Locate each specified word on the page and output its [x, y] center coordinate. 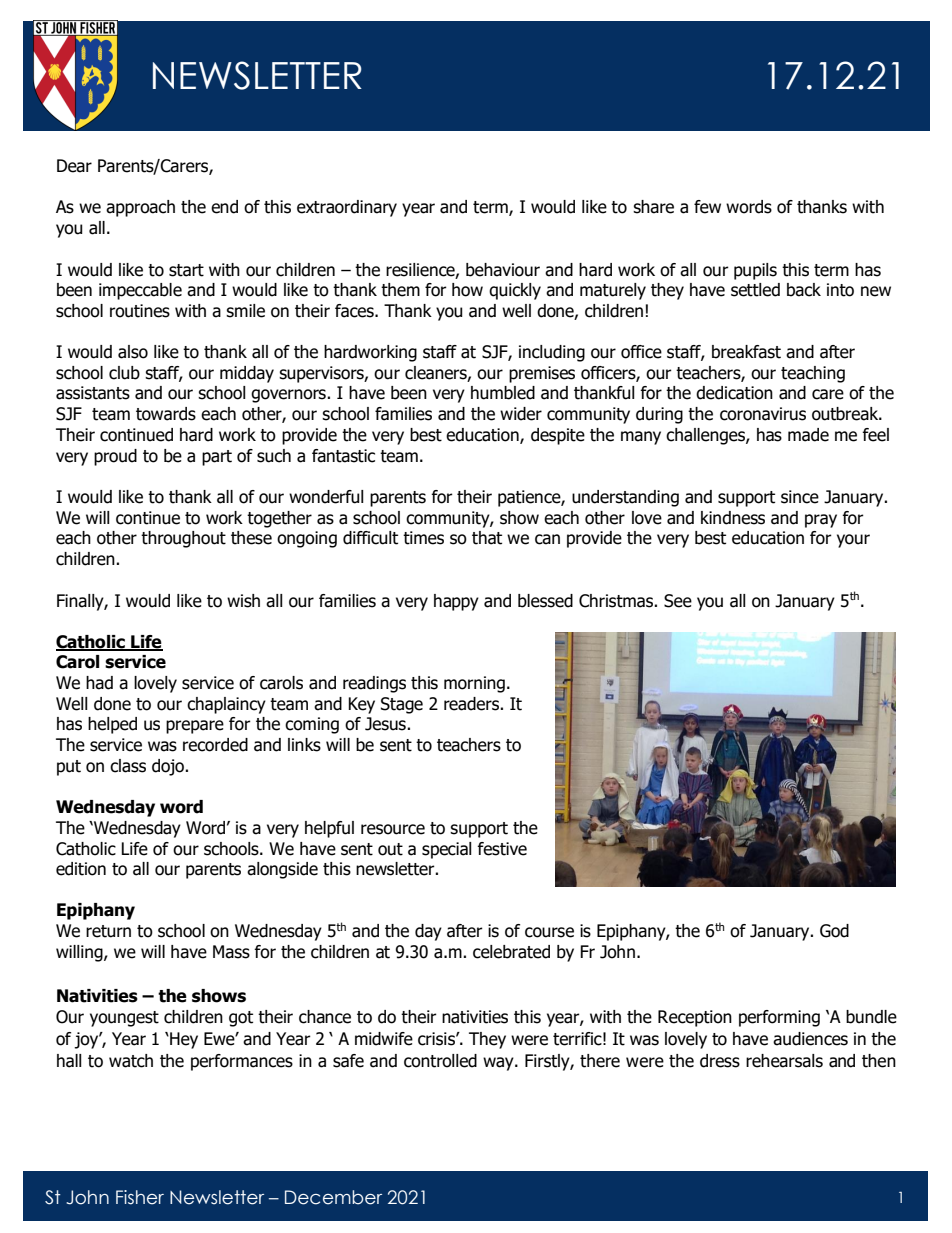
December [333, 1197]
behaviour [503, 270]
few [707, 207]
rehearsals [784, 1061]
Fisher [140, 1197]
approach [140, 208]
